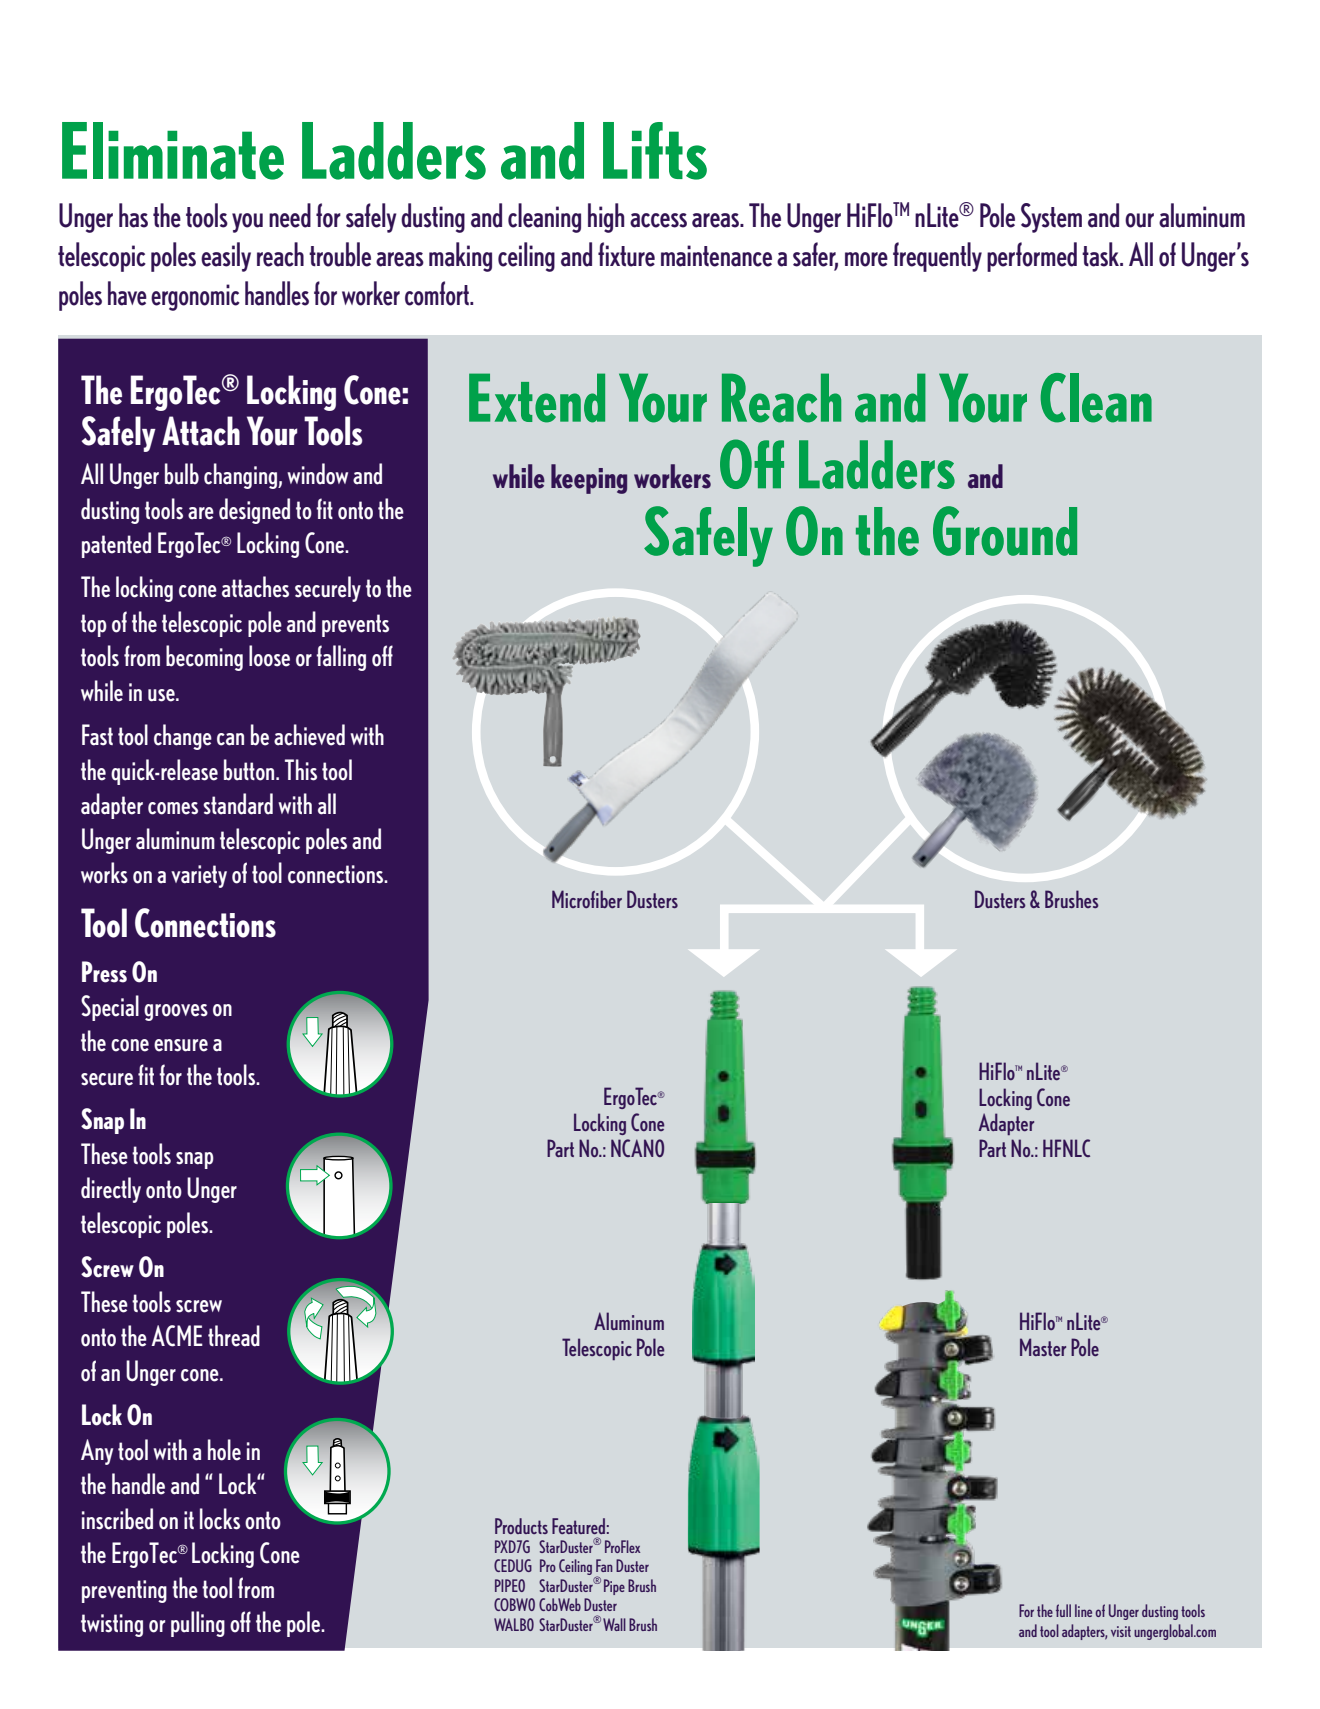 This screenshot has width=1320, height=1709. I want to click on Eliminate, so click(173, 151).
